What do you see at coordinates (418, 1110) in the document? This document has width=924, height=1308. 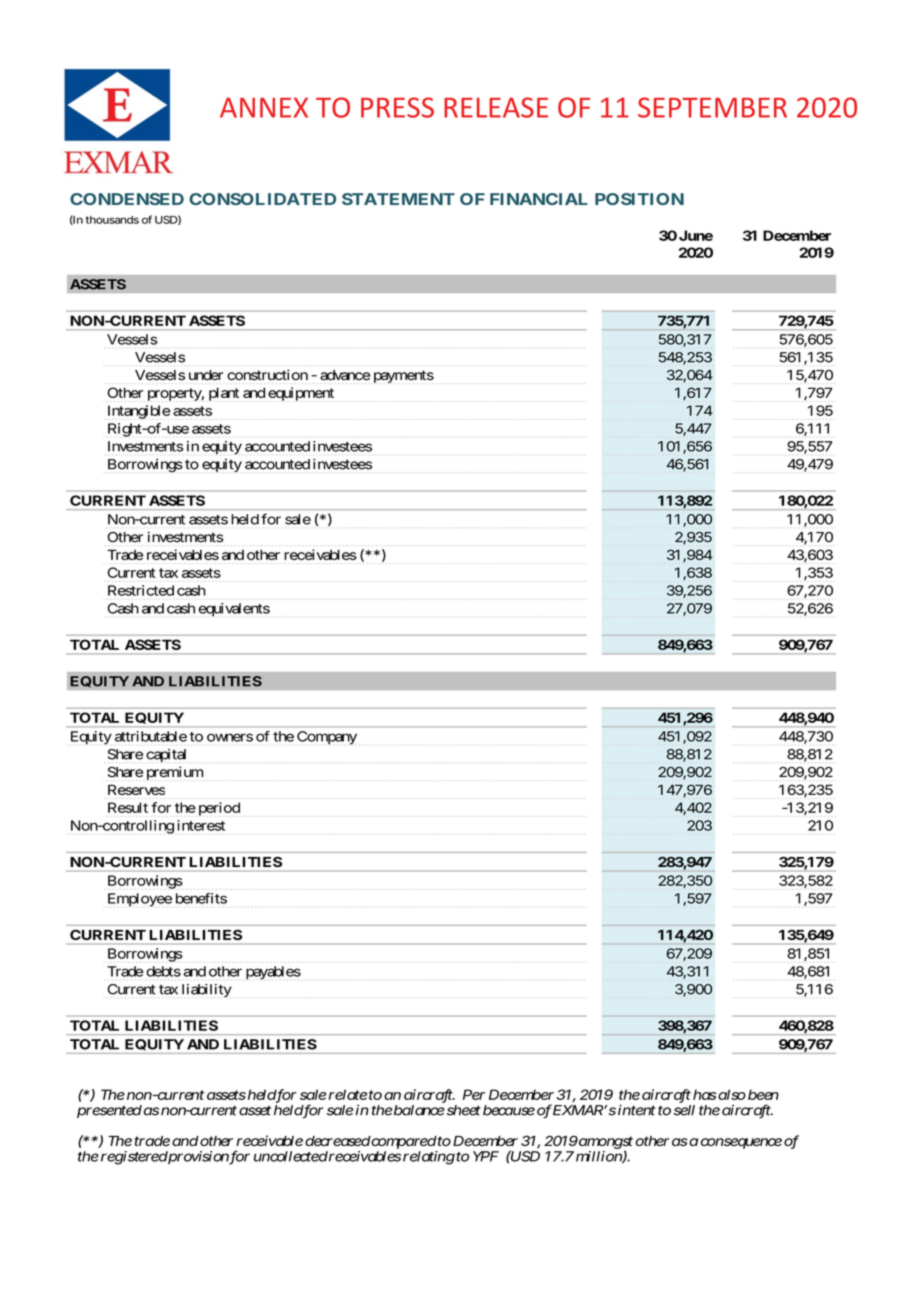 I see `balance` at bounding box center [418, 1110].
